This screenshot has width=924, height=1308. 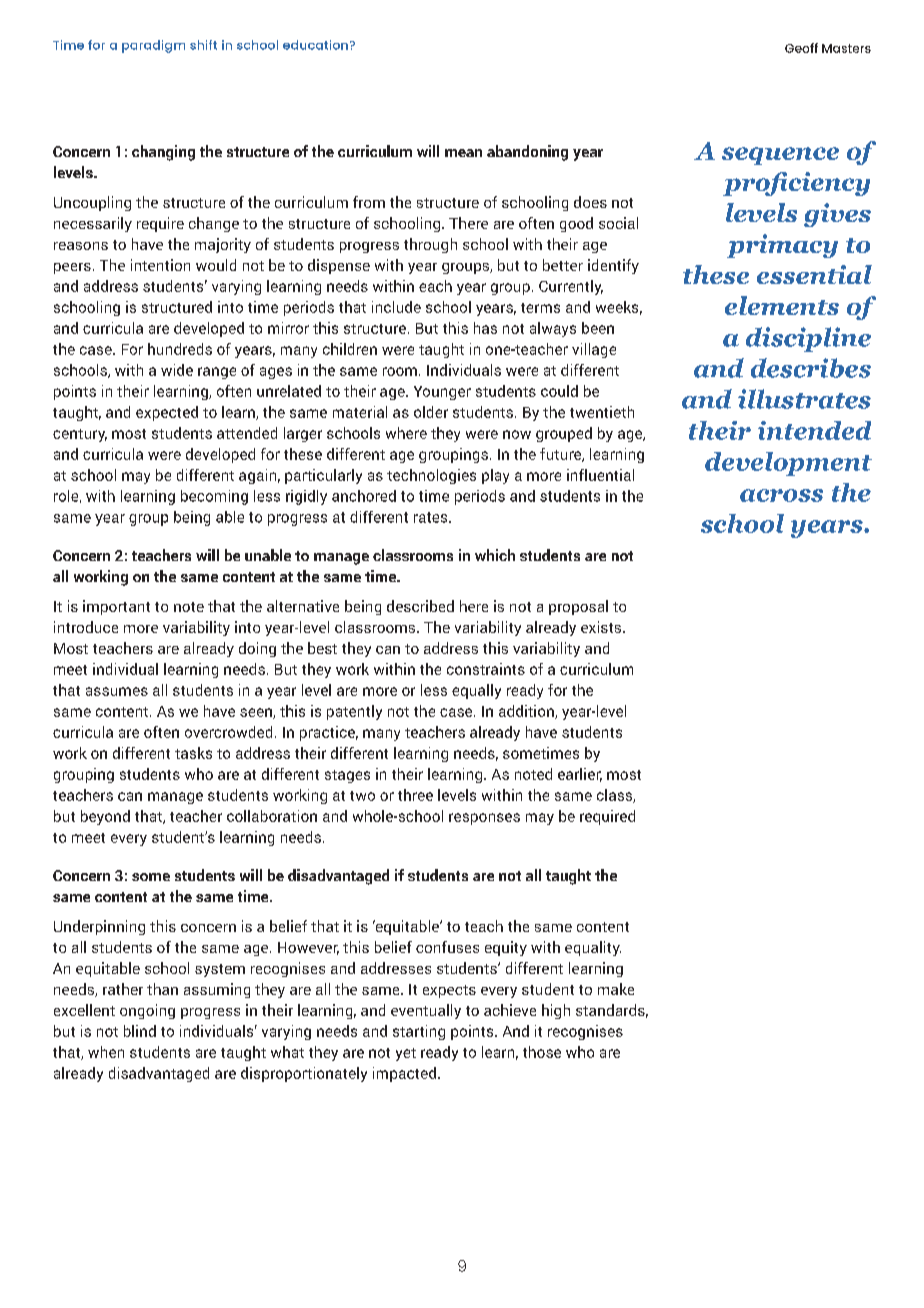 I want to click on paradigm, so click(x=153, y=46).
